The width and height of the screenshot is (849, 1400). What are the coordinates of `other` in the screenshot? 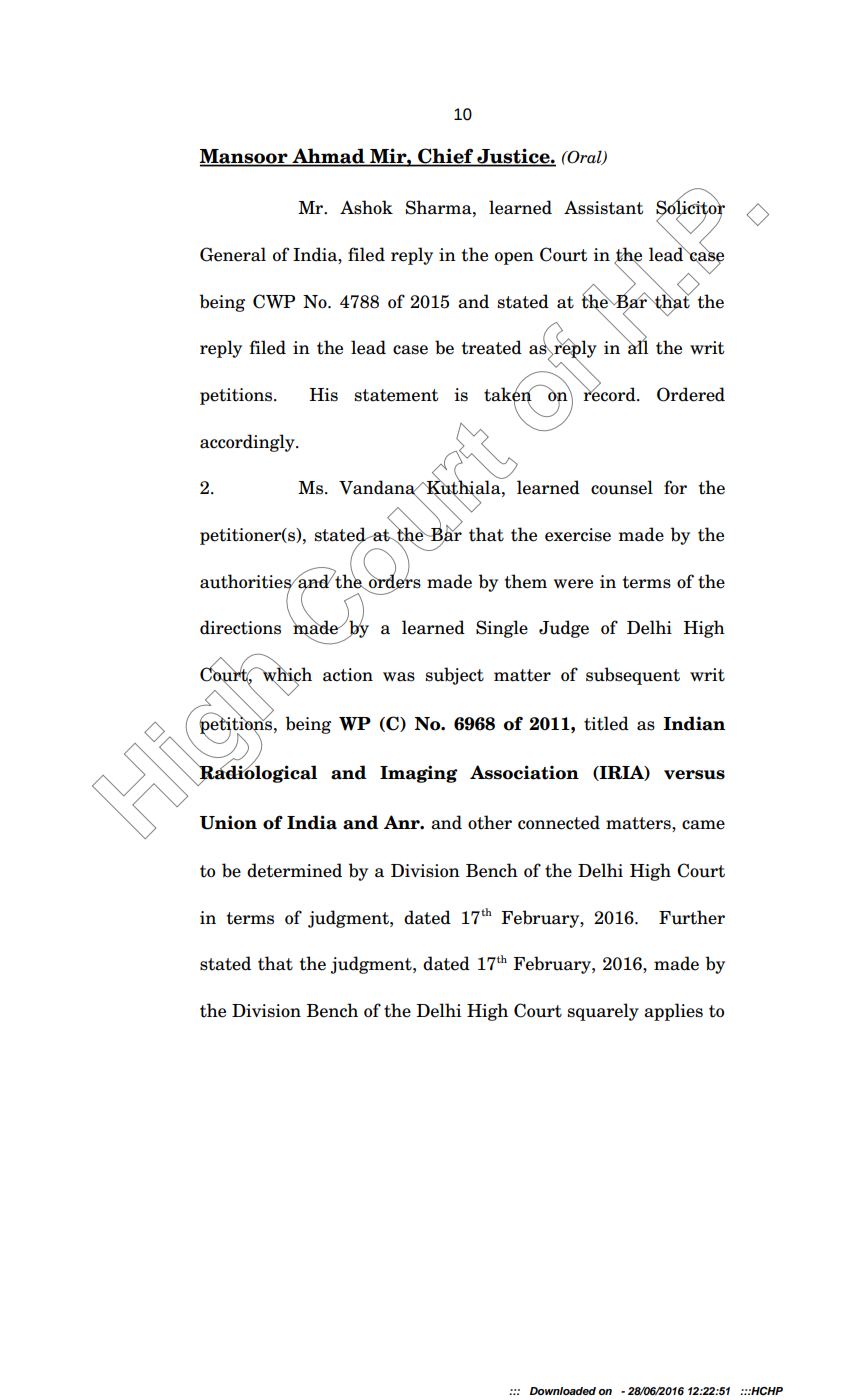 It's located at (490, 822).
